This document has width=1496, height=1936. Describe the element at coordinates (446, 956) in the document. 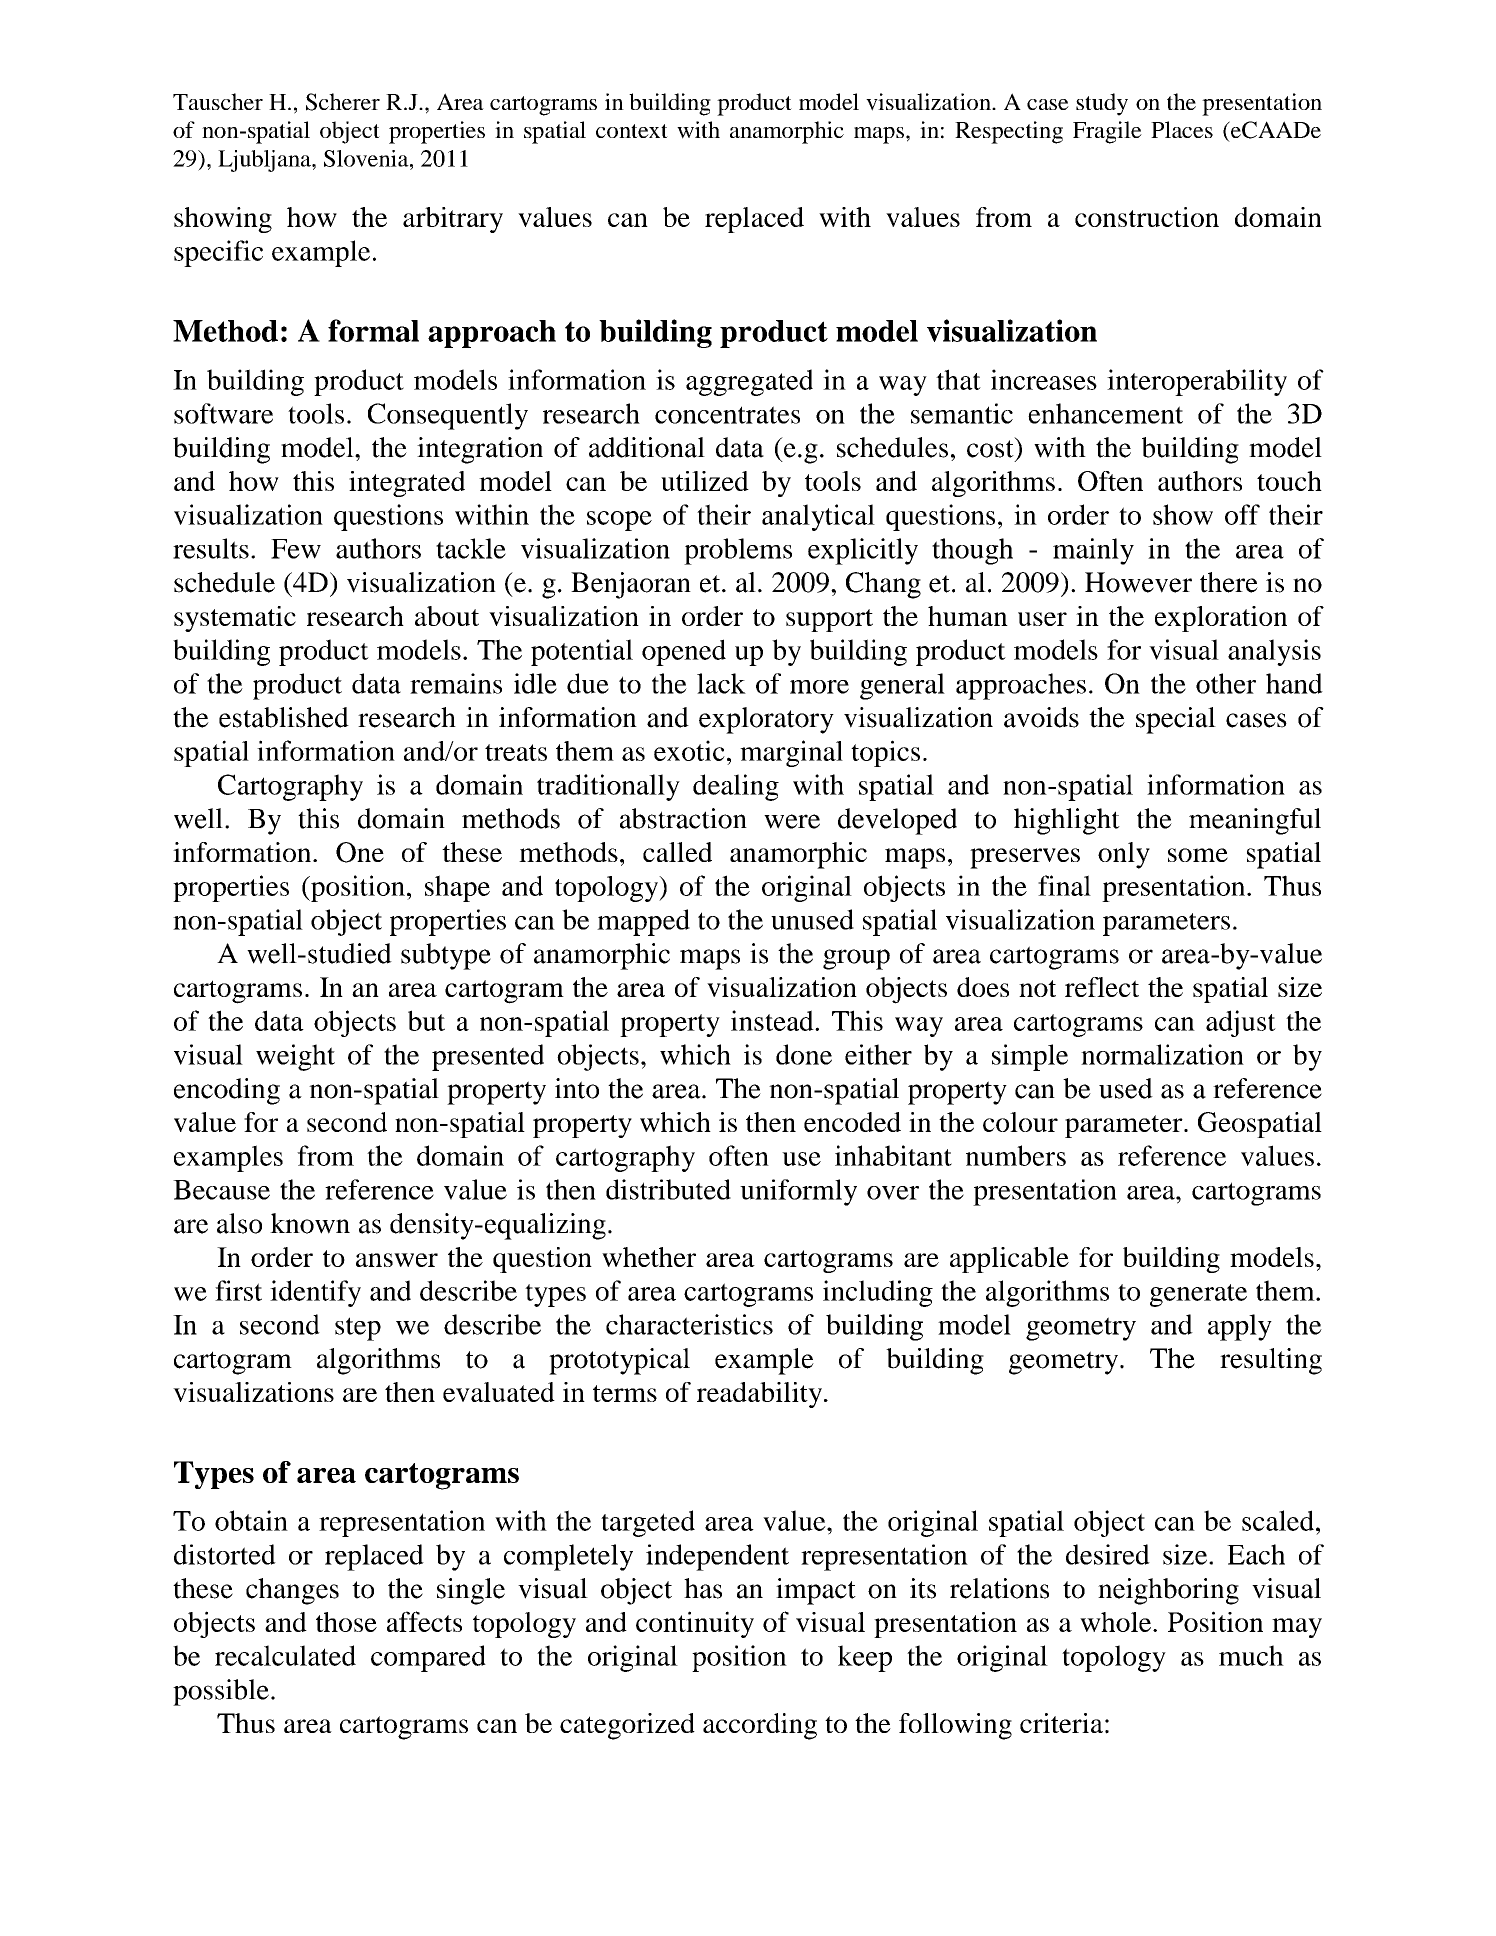

I see `subtype` at that location.
